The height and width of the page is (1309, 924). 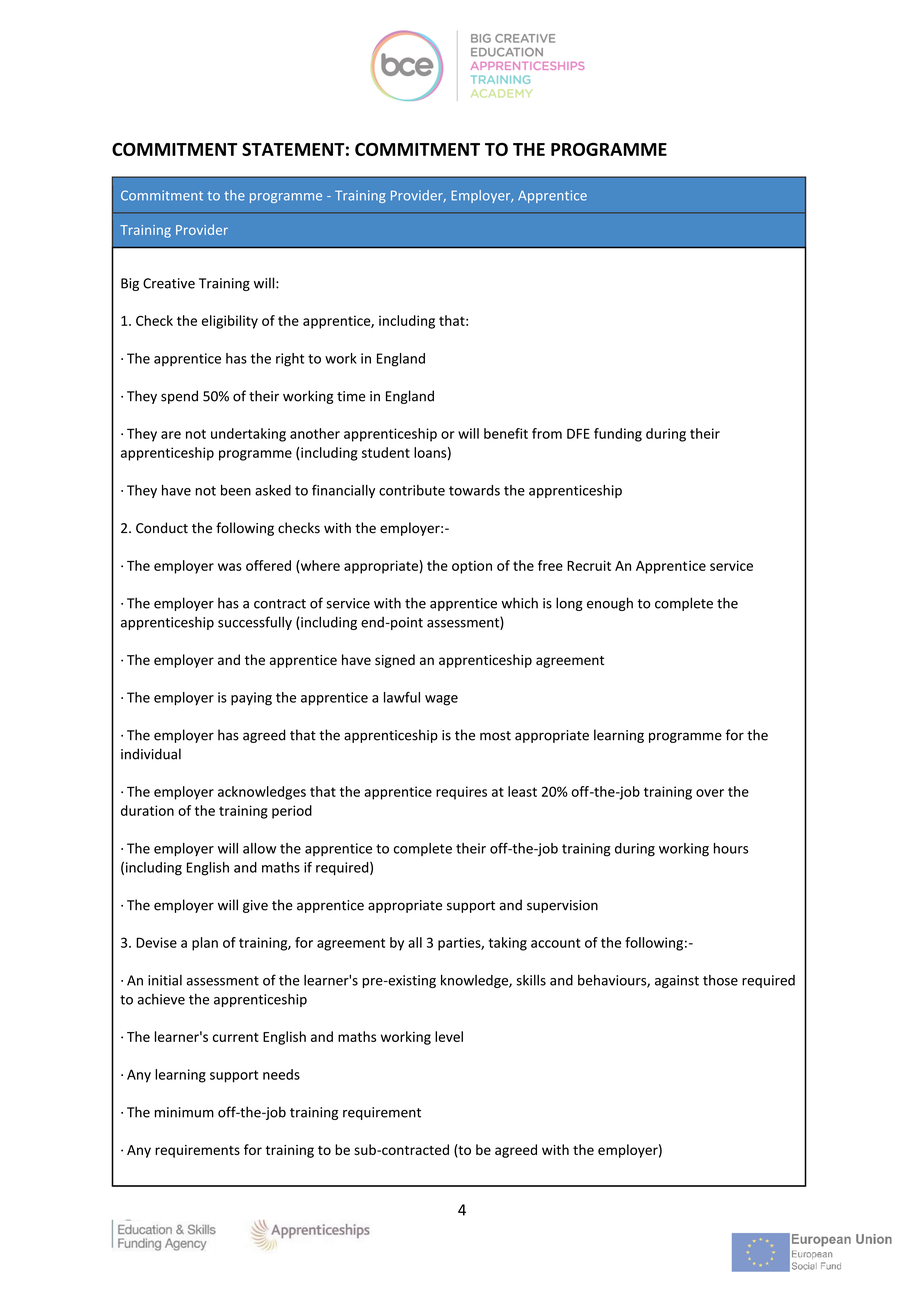 What do you see at coordinates (184, 1112) in the page?
I see `minimum` at bounding box center [184, 1112].
